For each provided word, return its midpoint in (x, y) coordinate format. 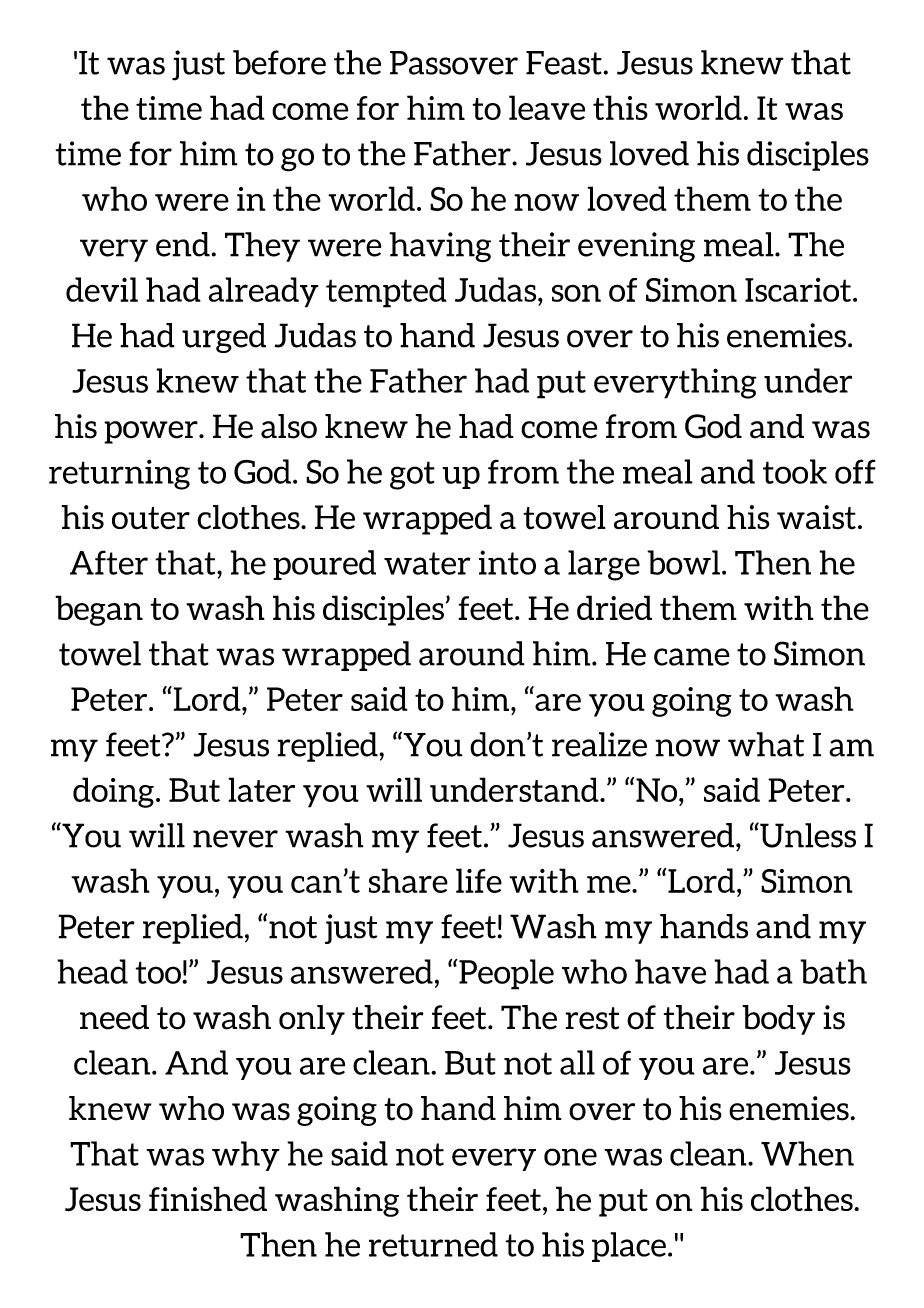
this (620, 107)
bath (833, 971)
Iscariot (798, 290)
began (99, 610)
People (505, 974)
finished (208, 1198)
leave (547, 107)
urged (224, 338)
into (507, 562)
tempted (386, 292)
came (692, 657)
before (279, 62)
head (92, 971)
